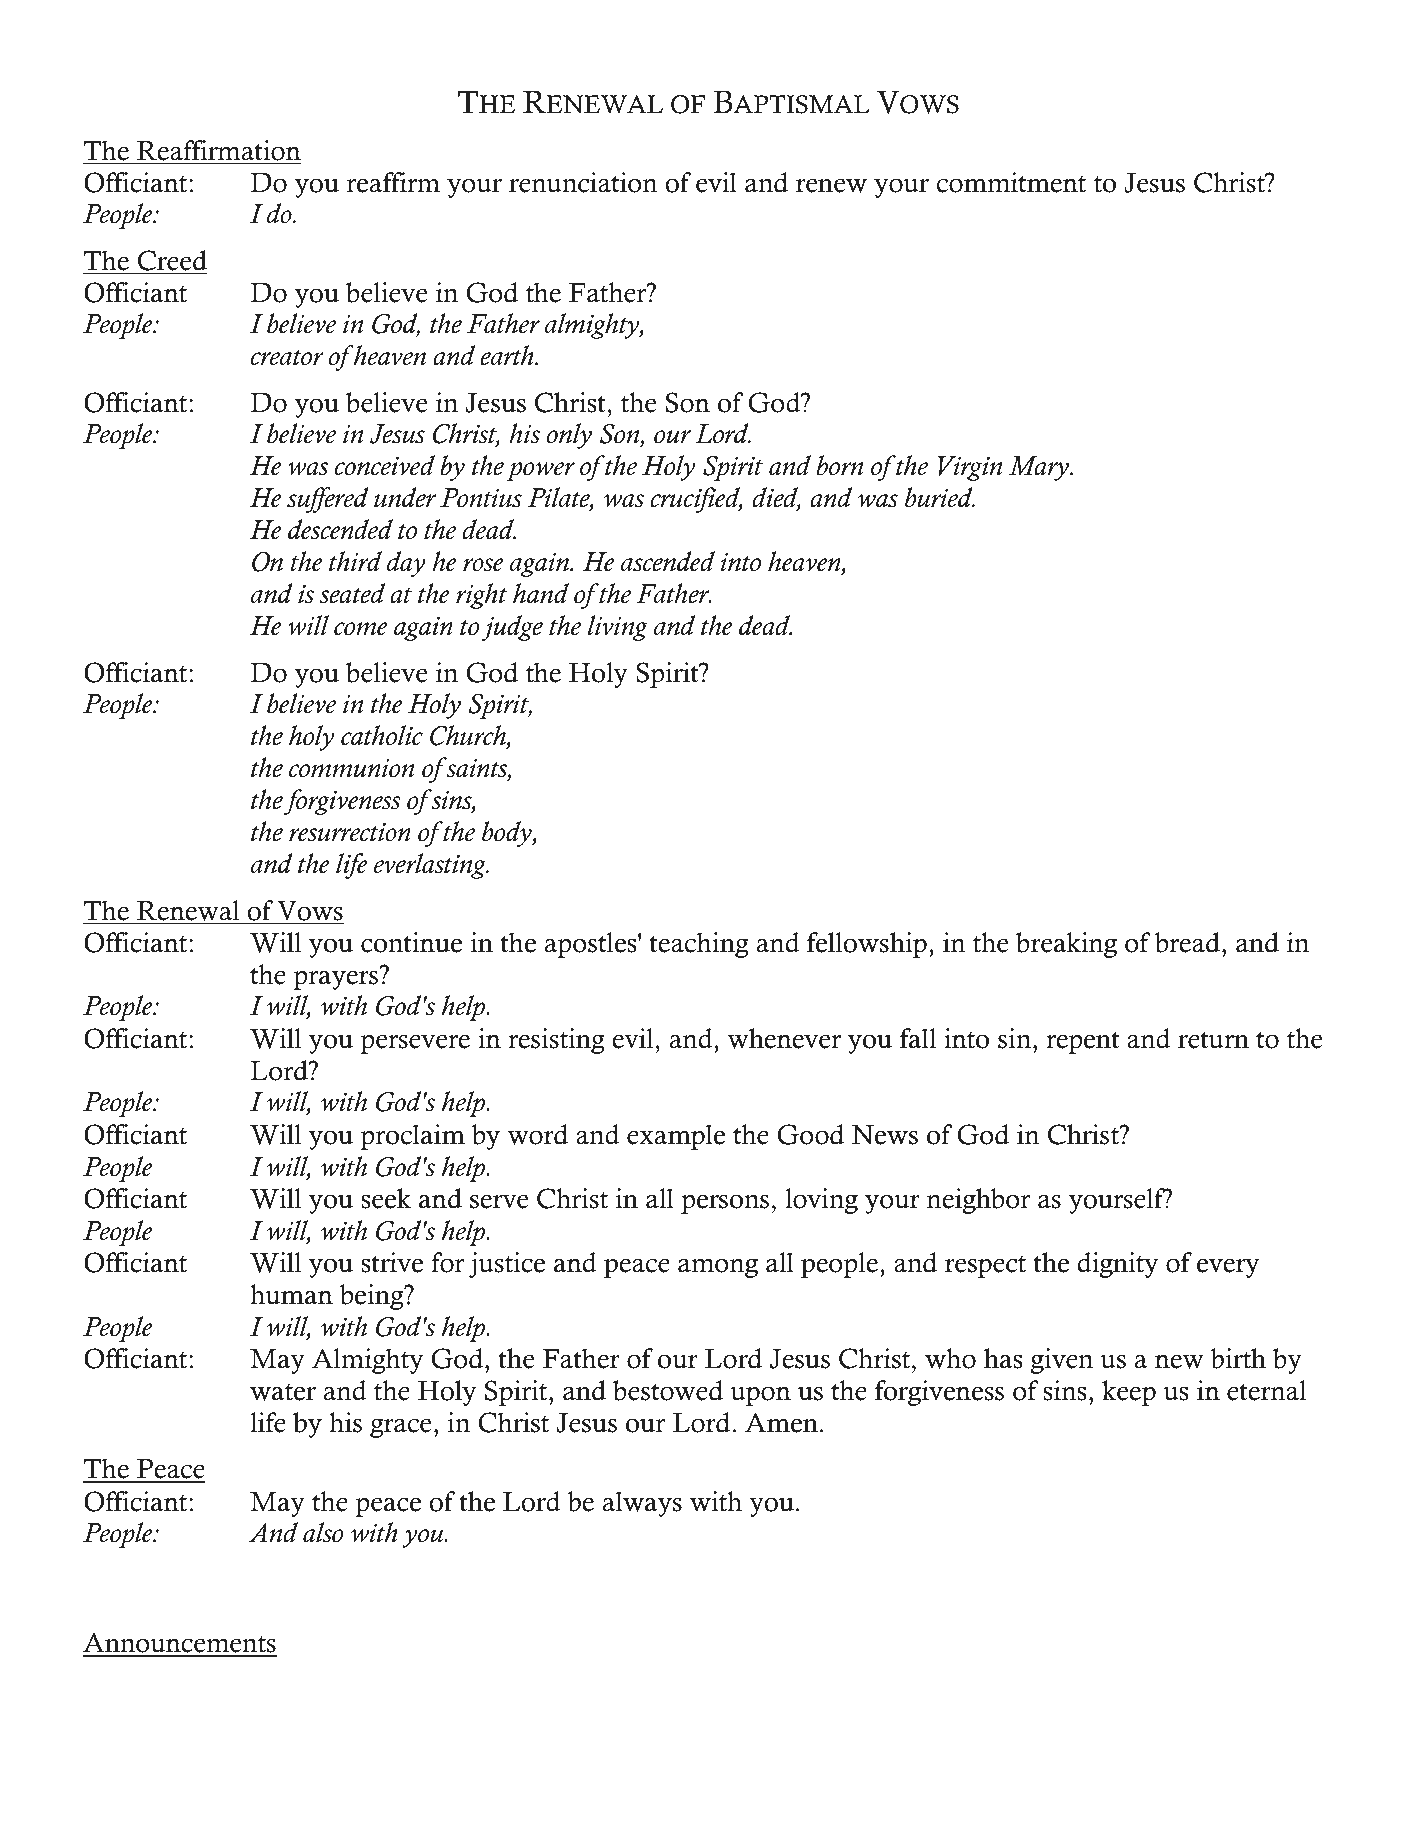 The width and height of the screenshot is (1417, 1833). Describe the element at coordinates (583, 182) in the screenshot. I see `renunciation` at that location.
